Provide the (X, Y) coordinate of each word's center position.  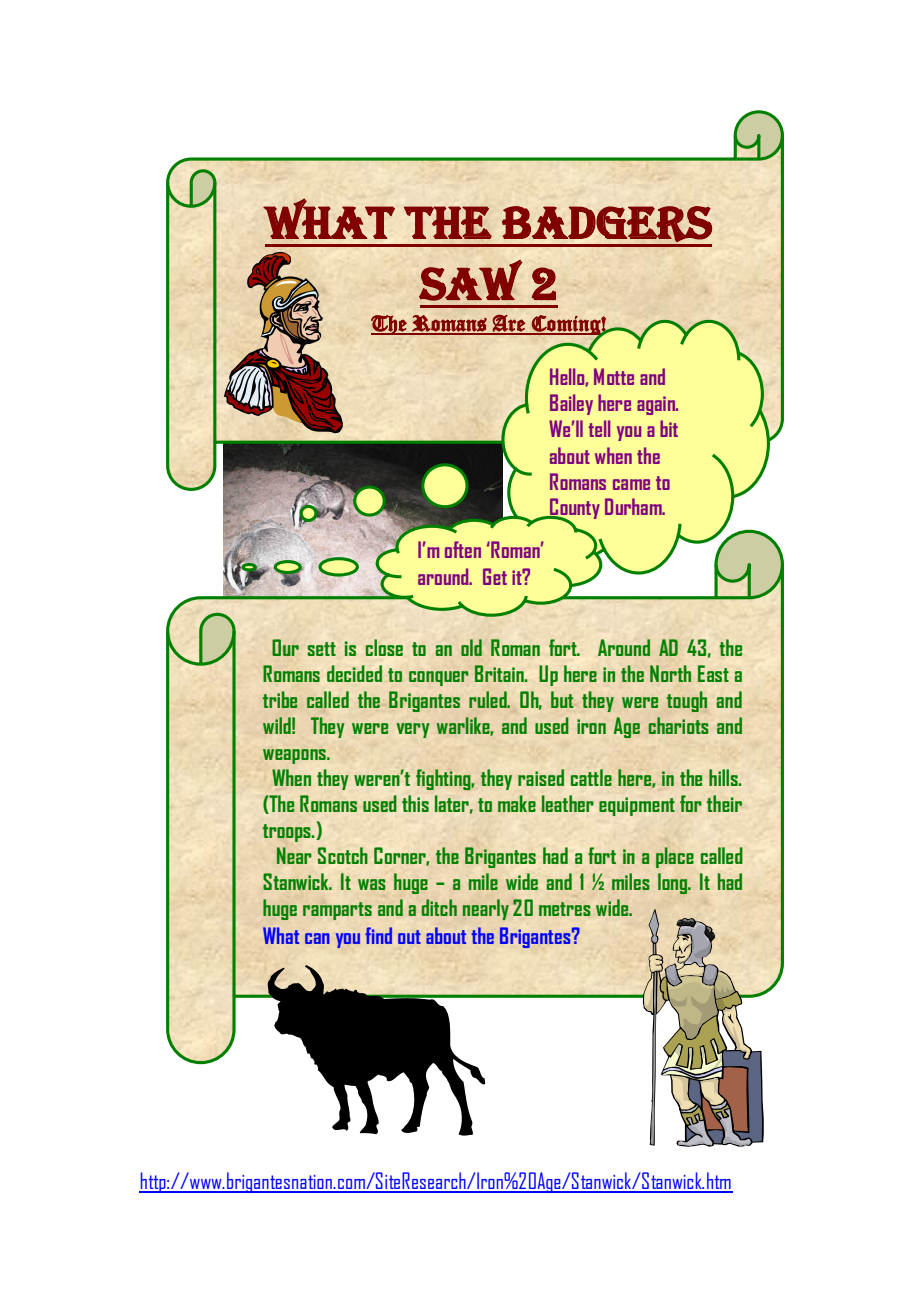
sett (321, 649)
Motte (614, 376)
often (463, 549)
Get (495, 576)
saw (470, 280)
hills (724, 777)
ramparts (337, 911)
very (413, 730)
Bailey (571, 404)
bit (669, 428)
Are (509, 324)
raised (541, 777)
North (670, 673)
